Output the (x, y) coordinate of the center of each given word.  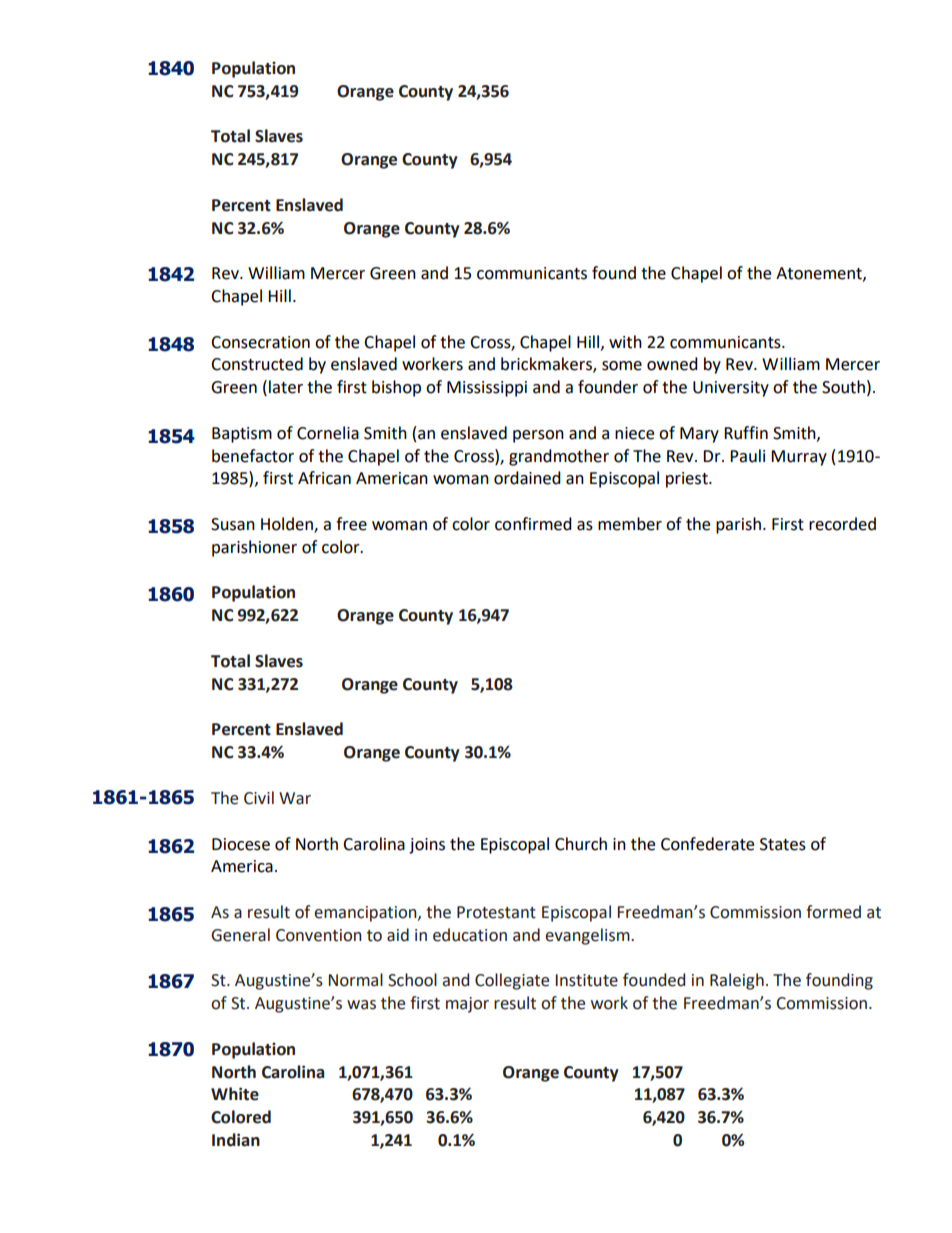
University (731, 389)
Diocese (241, 844)
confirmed (533, 524)
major (467, 1005)
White (235, 1094)
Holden (288, 524)
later (286, 387)
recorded (842, 524)
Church (581, 844)
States (783, 844)
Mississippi (487, 389)
